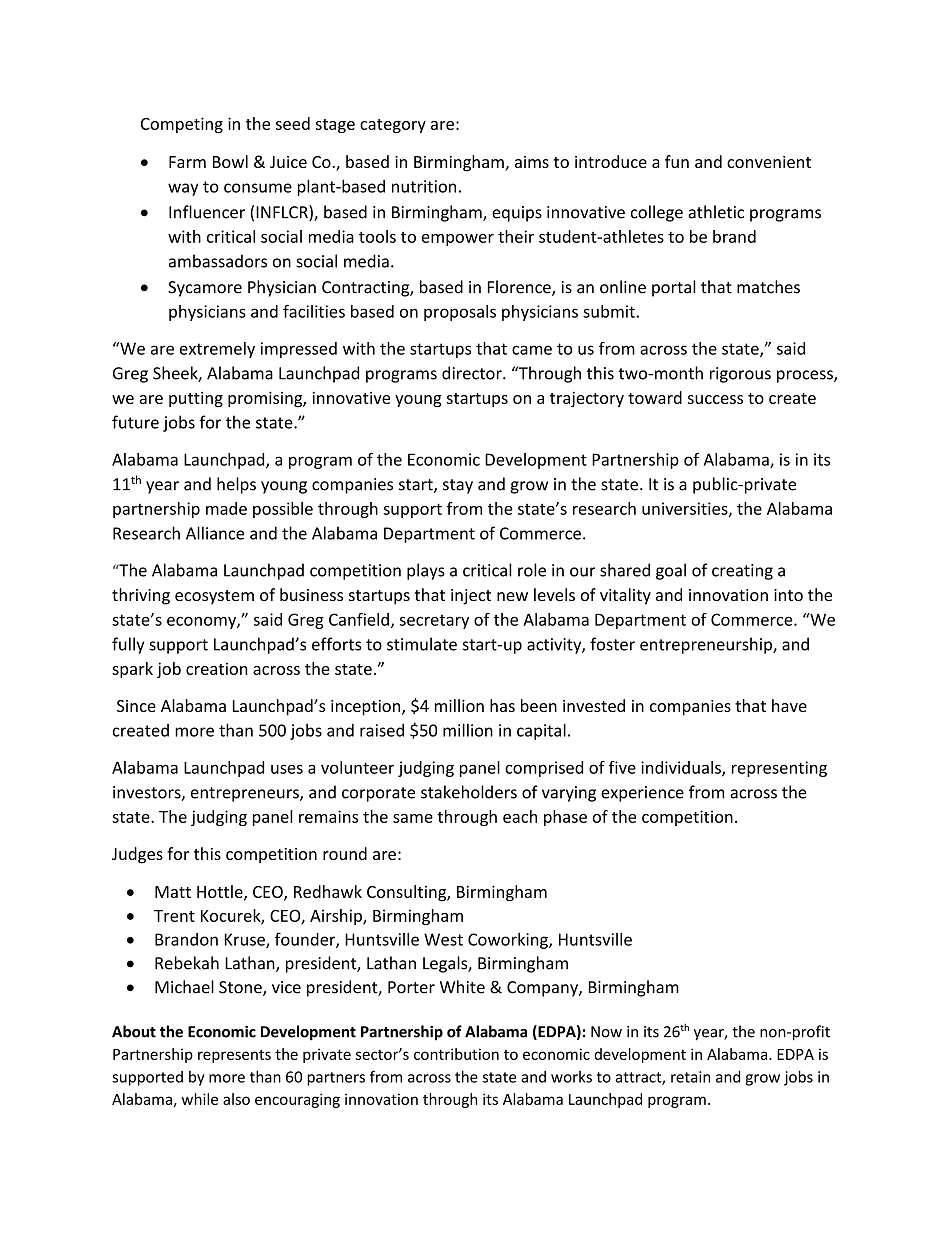  Describe the element at coordinates (234, 1056) in the page. I see `represents` at that location.
